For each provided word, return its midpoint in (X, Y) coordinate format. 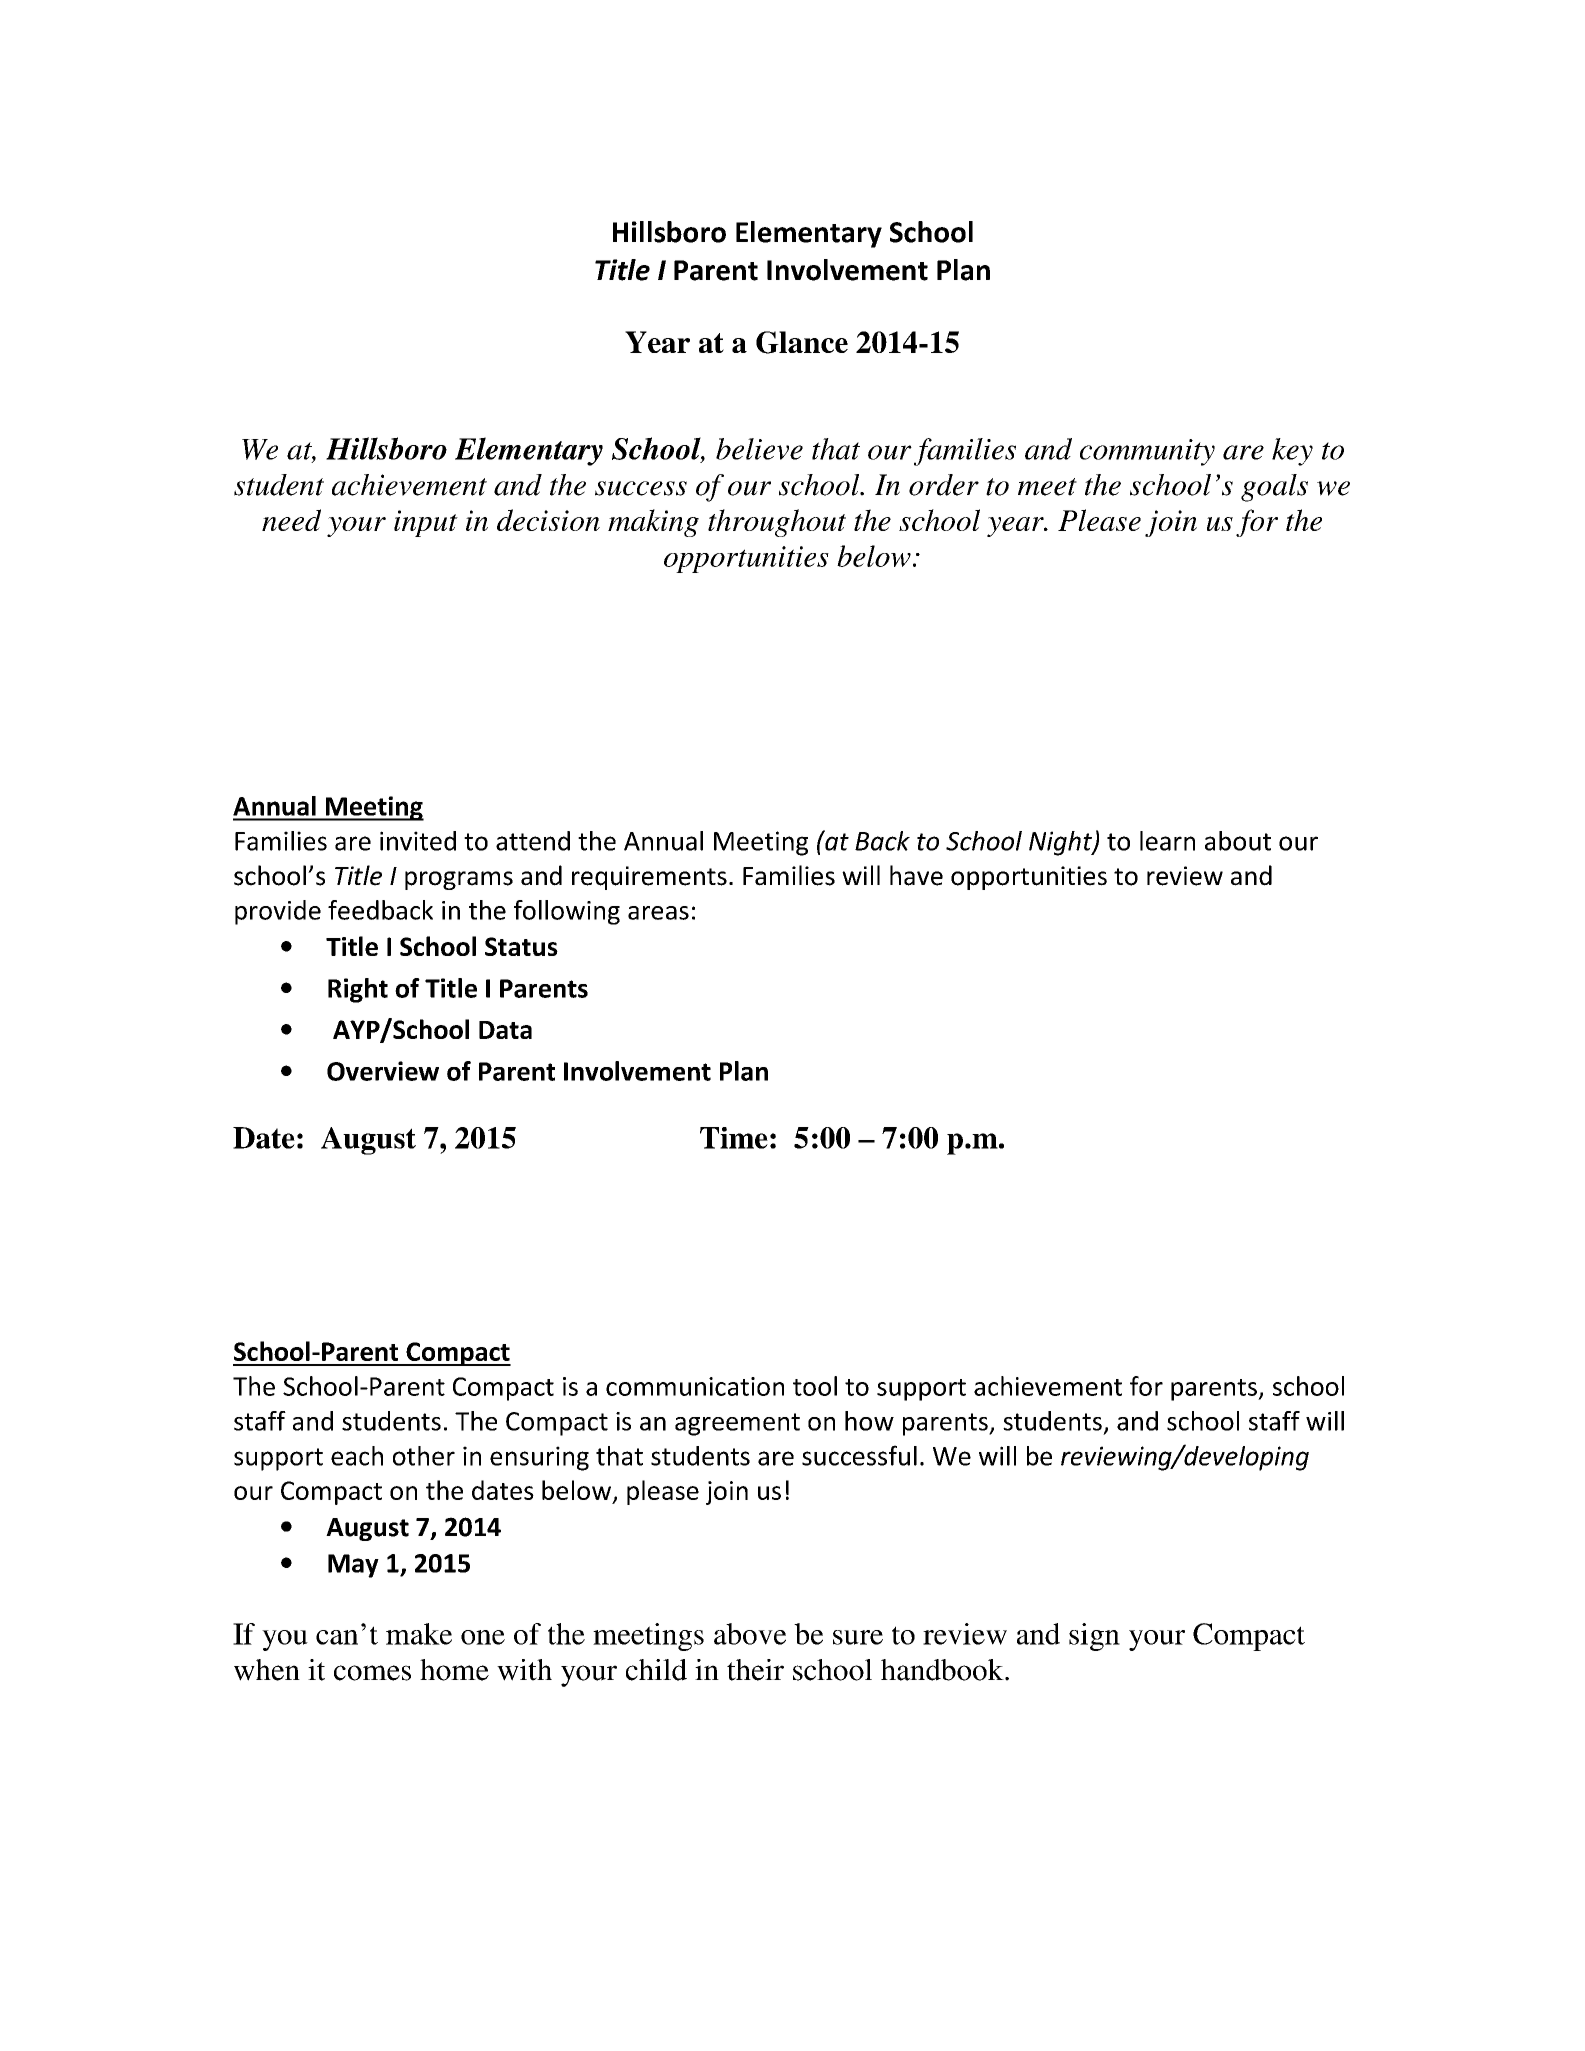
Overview (383, 1071)
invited (418, 841)
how (869, 1421)
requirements (649, 878)
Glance (802, 342)
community (1147, 452)
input (426, 523)
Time (734, 1138)
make (419, 1634)
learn (1167, 841)
